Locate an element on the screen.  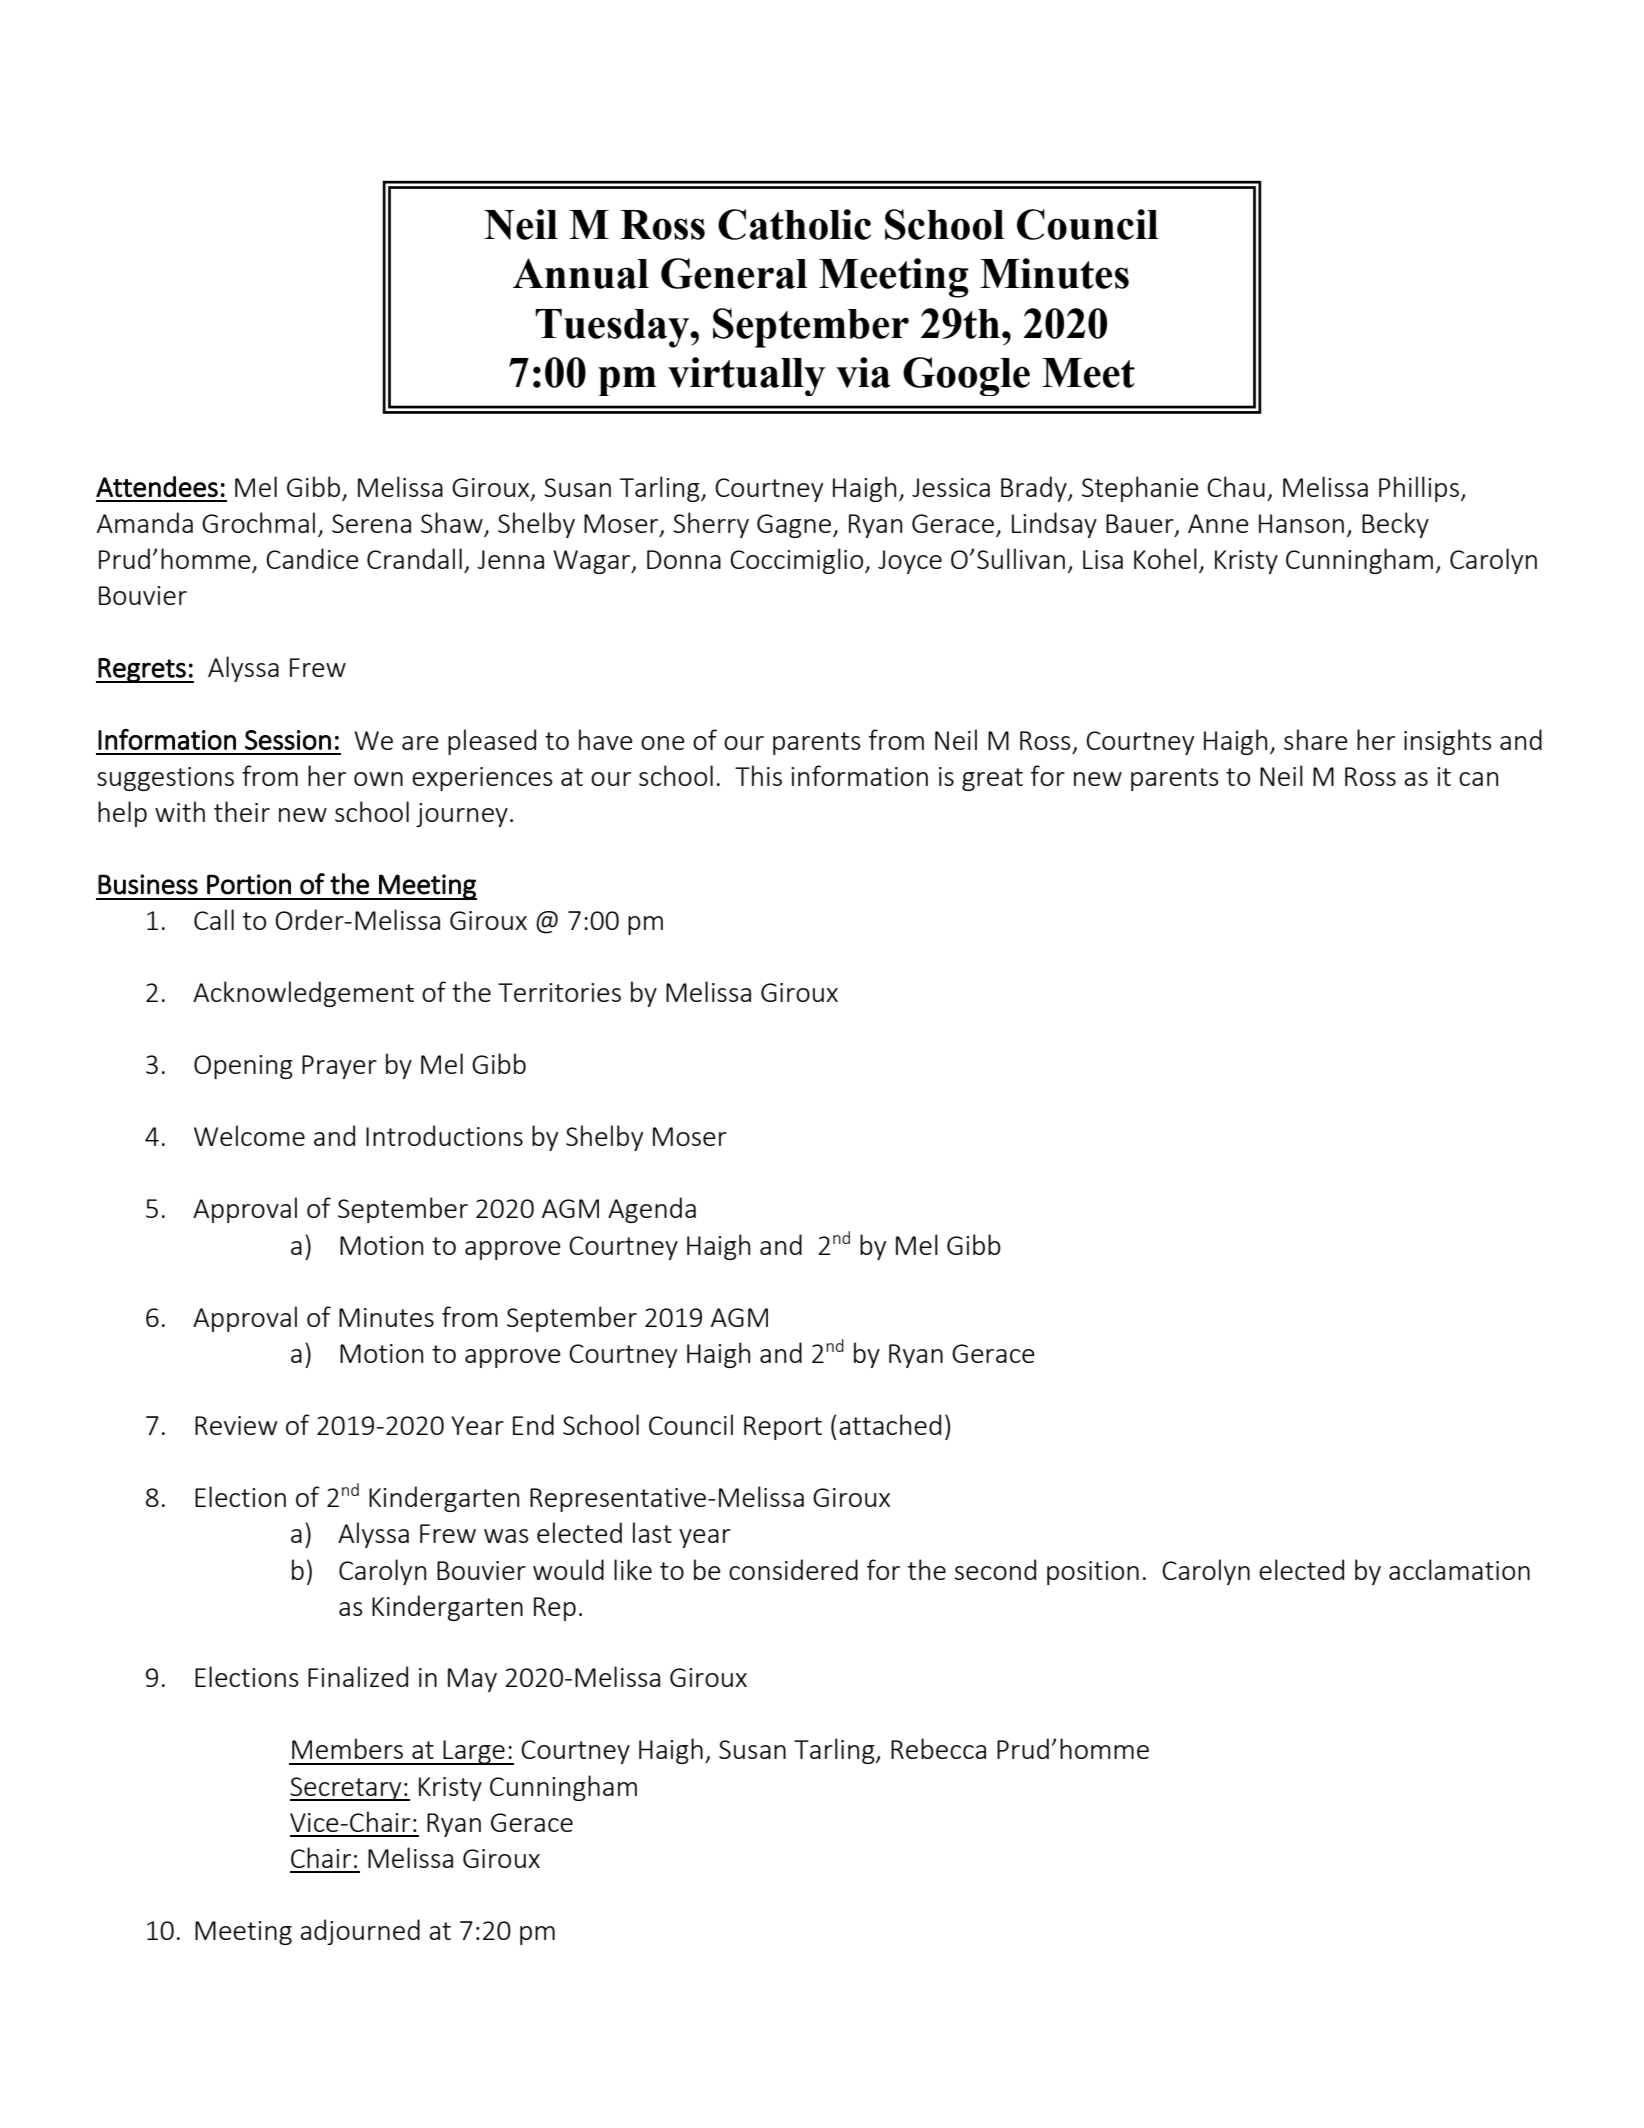
share is located at coordinates (1316, 739).
